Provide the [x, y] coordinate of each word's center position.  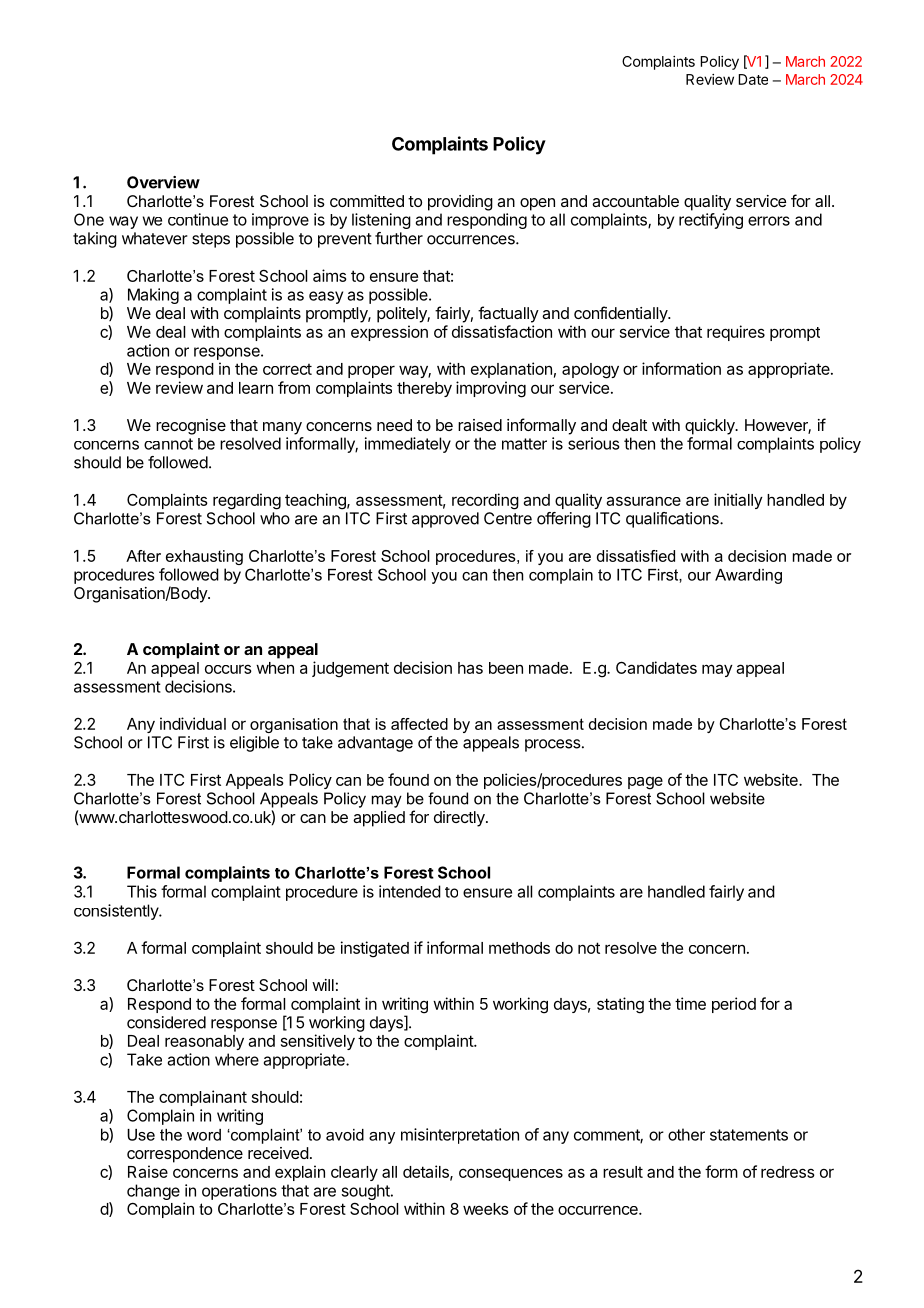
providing [460, 203]
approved [445, 520]
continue [198, 219]
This [142, 891]
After [143, 556]
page [645, 783]
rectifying [711, 221]
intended [410, 891]
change [153, 1192]
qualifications [673, 520]
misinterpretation [460, 1136]
